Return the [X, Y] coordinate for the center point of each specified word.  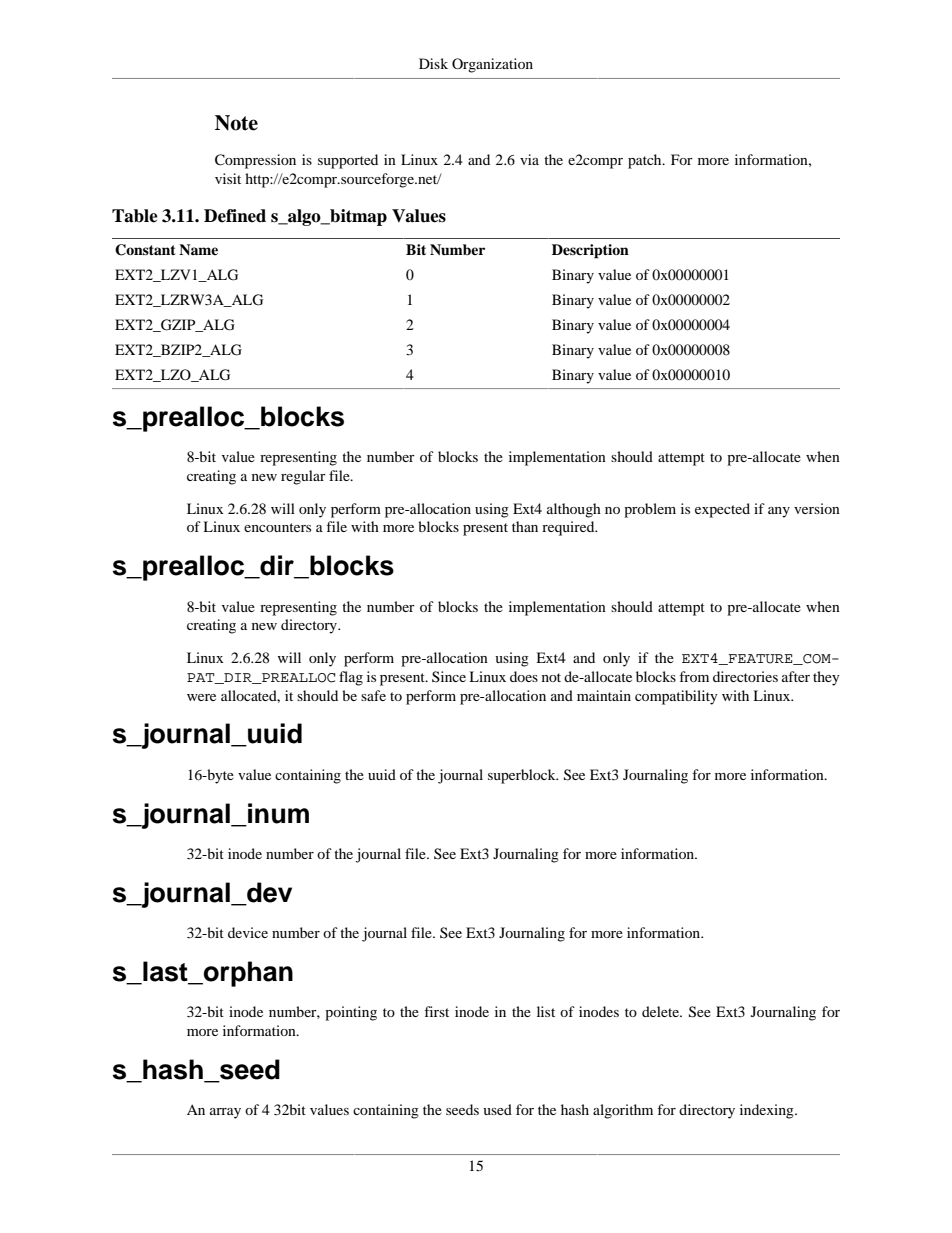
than [525, 526]
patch [646, 161]
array [225, 1113]
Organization [492, 65]
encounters [277, 527]
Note [236, 123]
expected [722, 510]
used [497, 1109]
